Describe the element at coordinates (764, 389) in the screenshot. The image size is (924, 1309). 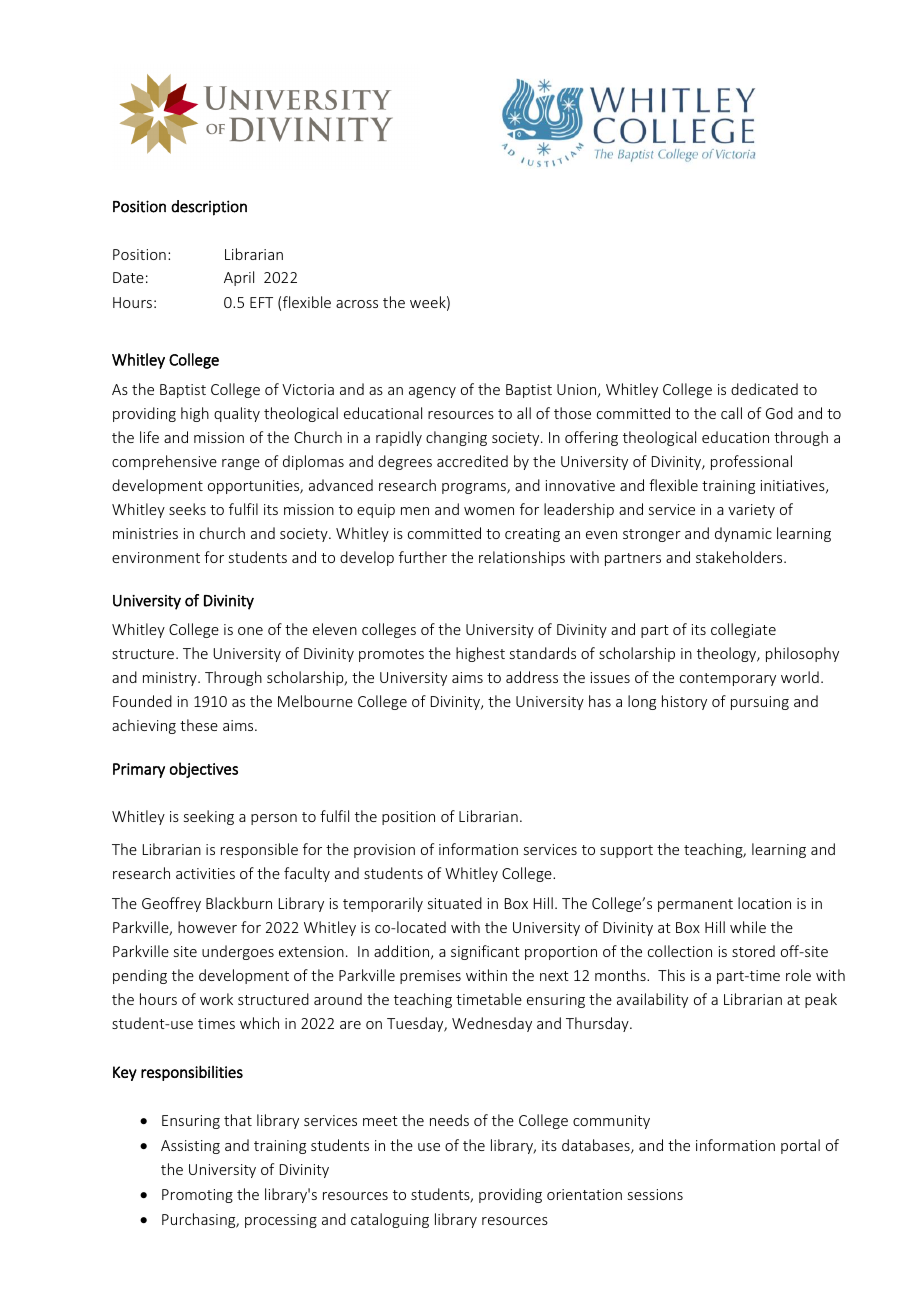
I see `dedicated` at that location.
